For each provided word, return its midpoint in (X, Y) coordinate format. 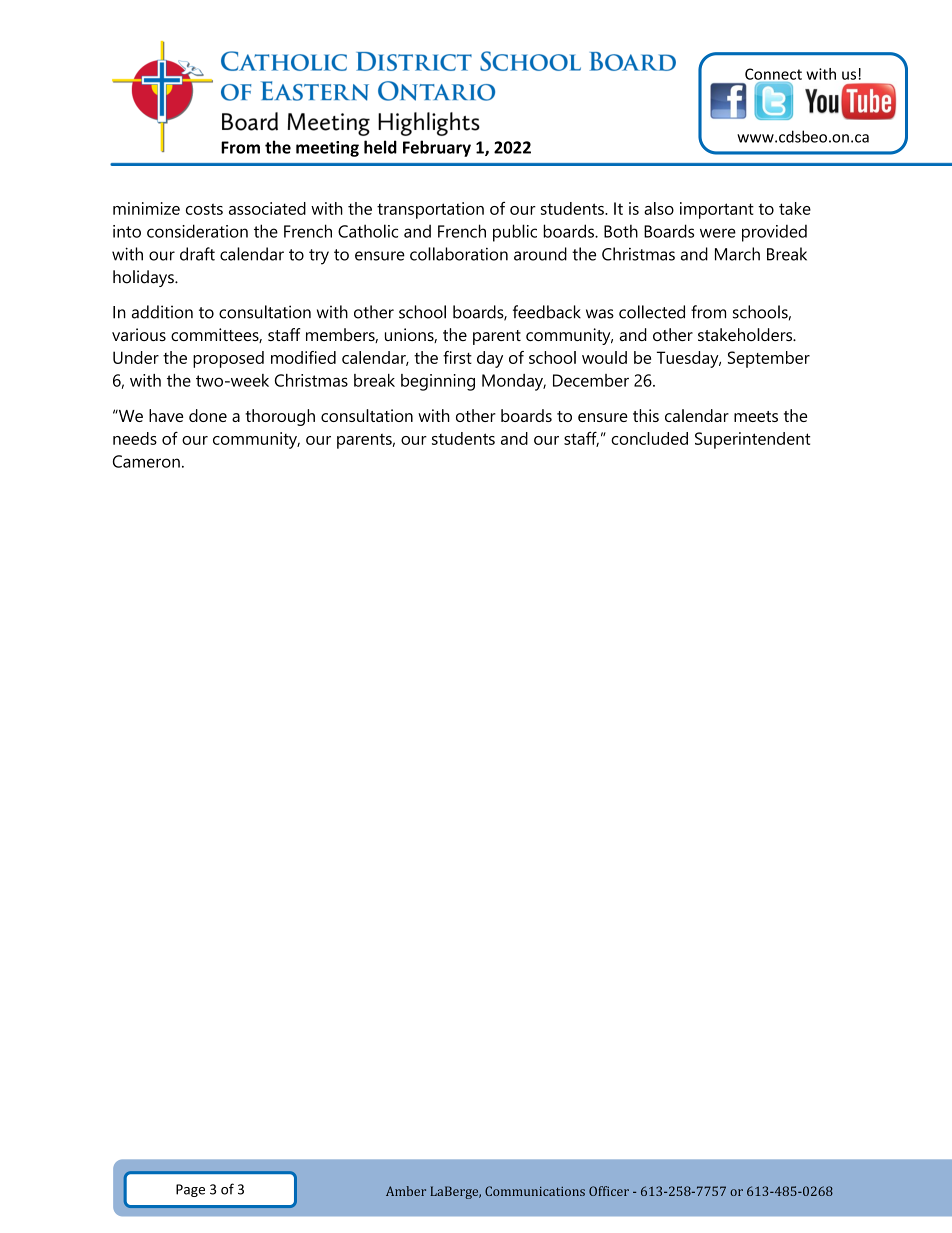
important (717, 210)
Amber (406, 1191)
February (437, 148)
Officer (609, 1191)
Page (190, 1190)
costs (204, 209)
